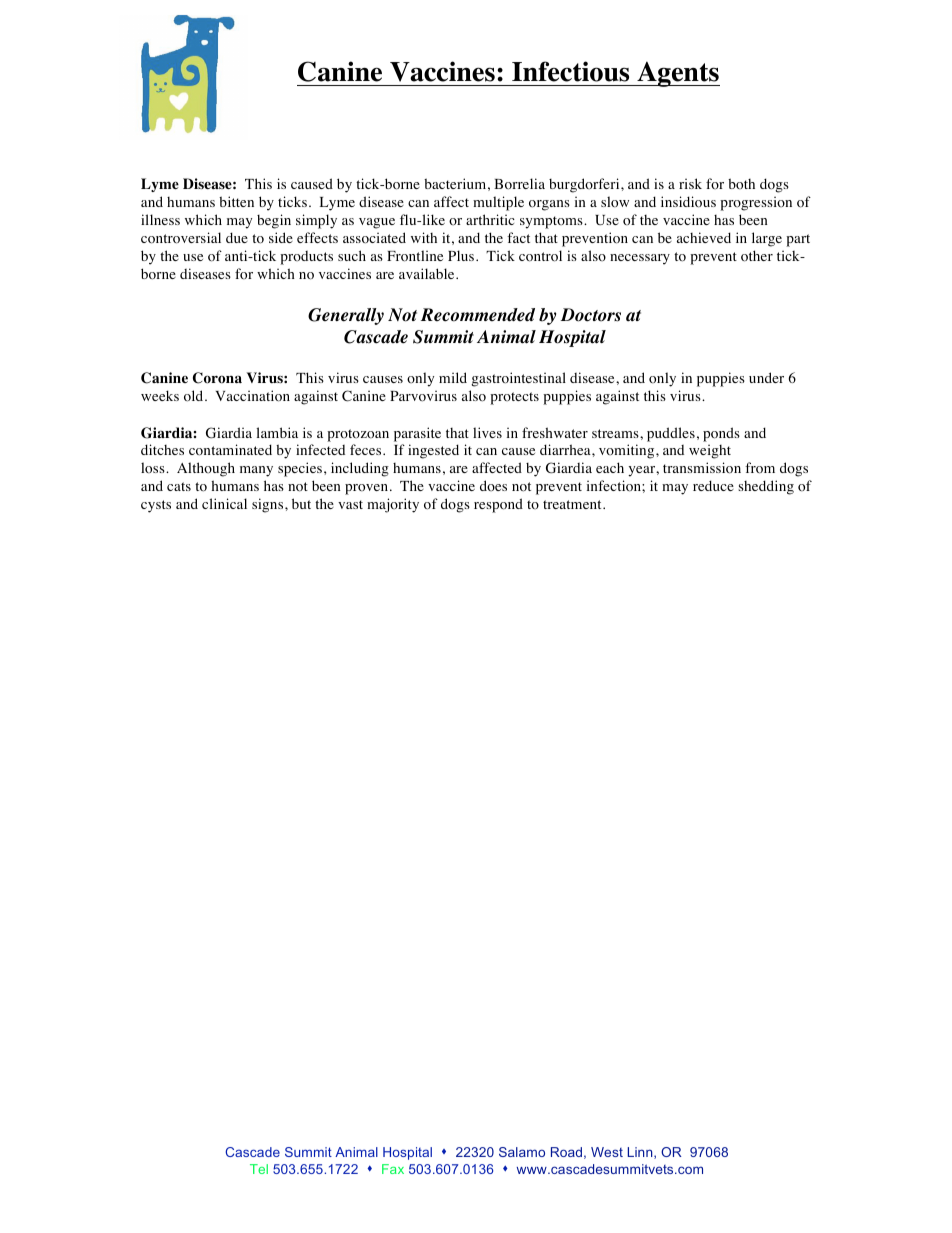 The image size is (952, 1233). Describe the element at coordinates (259, 1169) in the document. I see `Tel` at that location.
